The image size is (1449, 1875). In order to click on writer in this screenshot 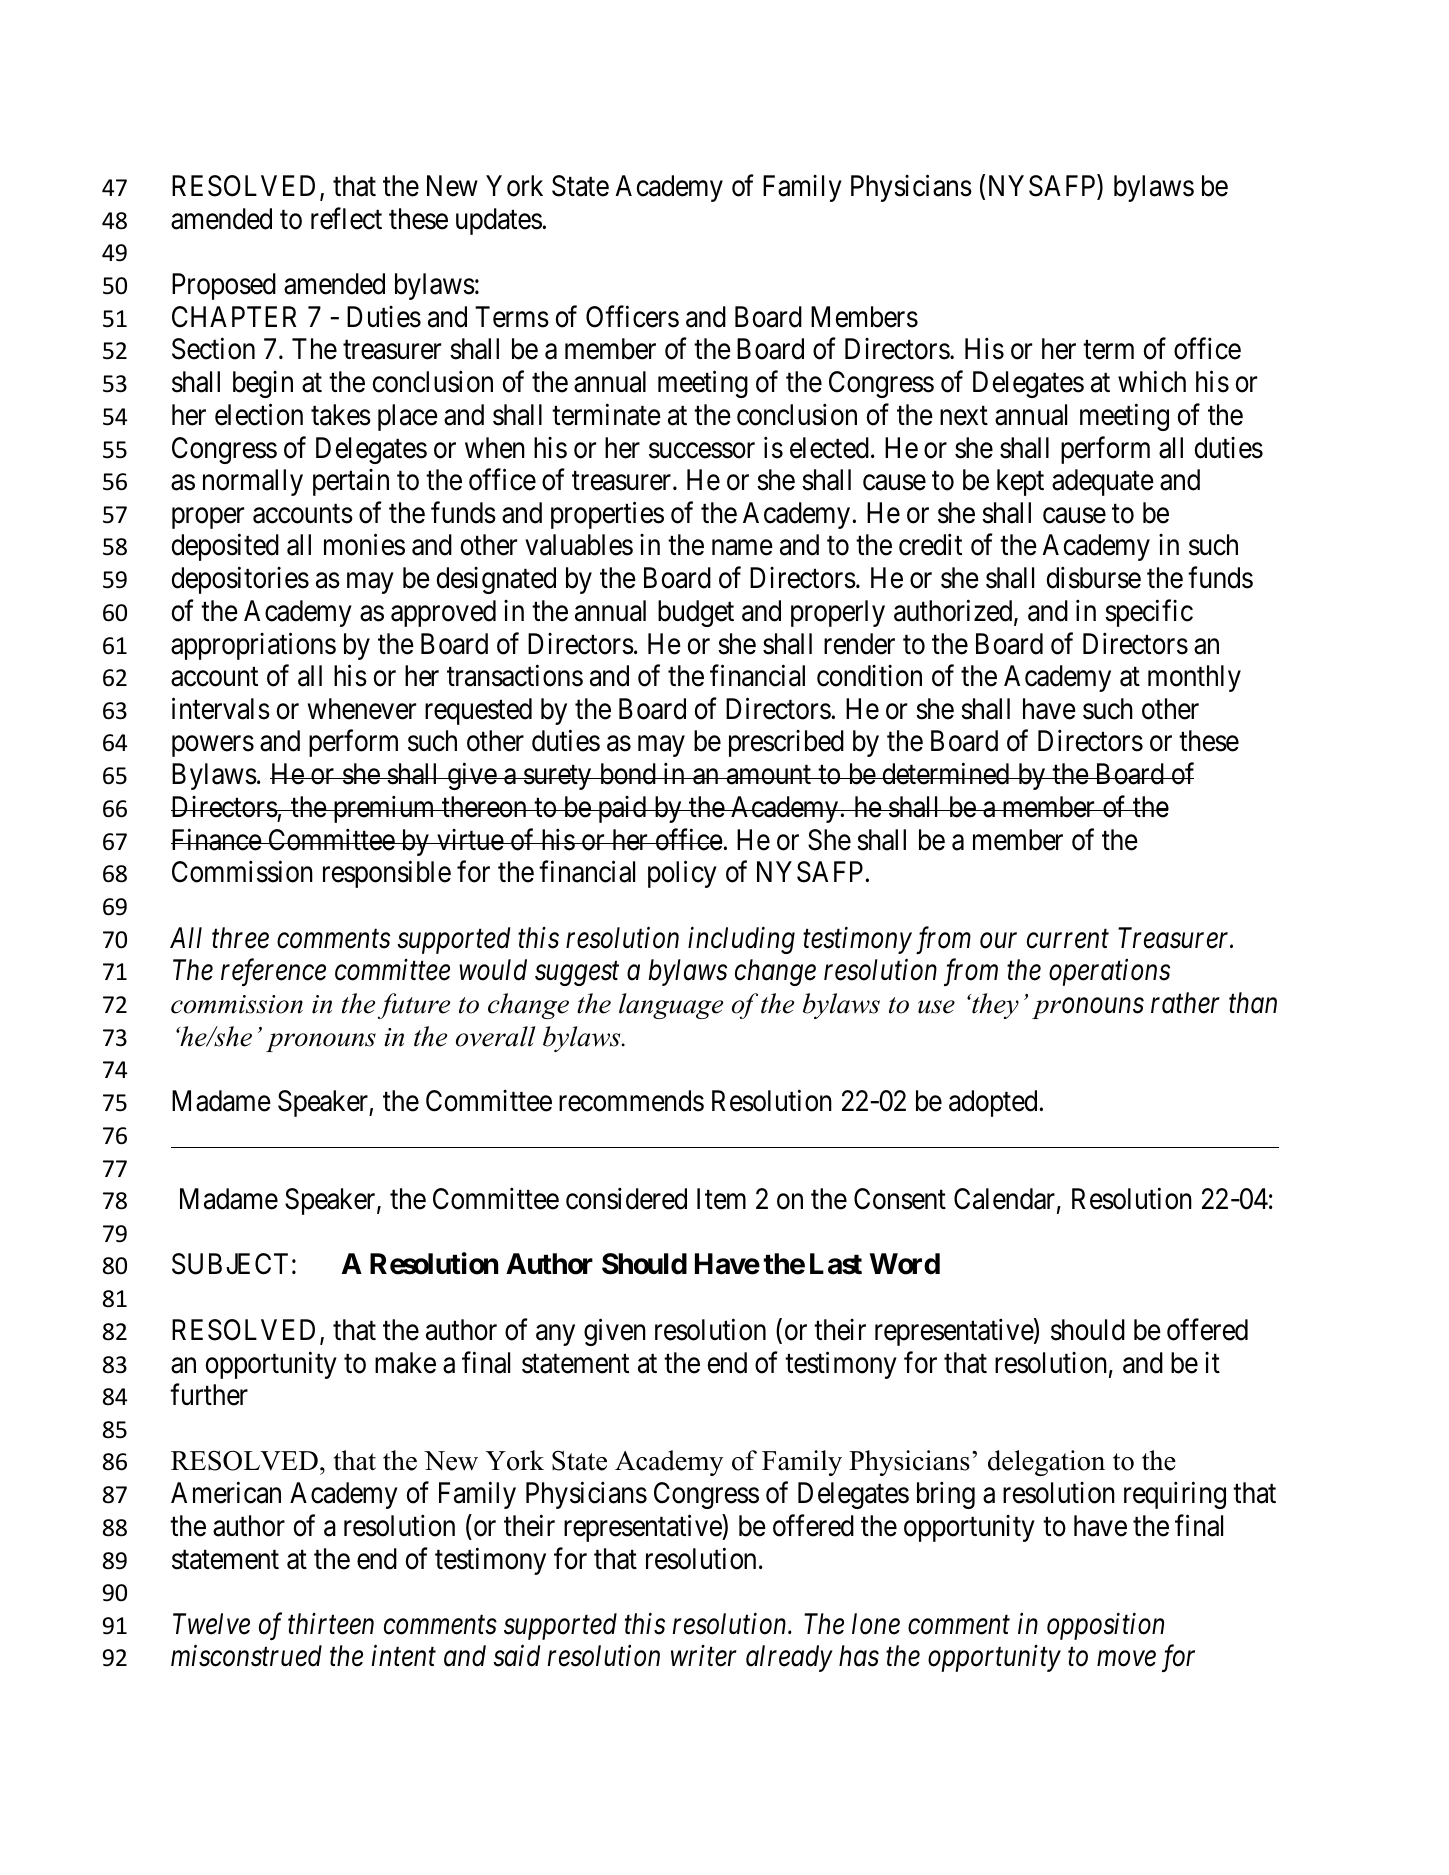, I will do `click(704, 1656)`.
